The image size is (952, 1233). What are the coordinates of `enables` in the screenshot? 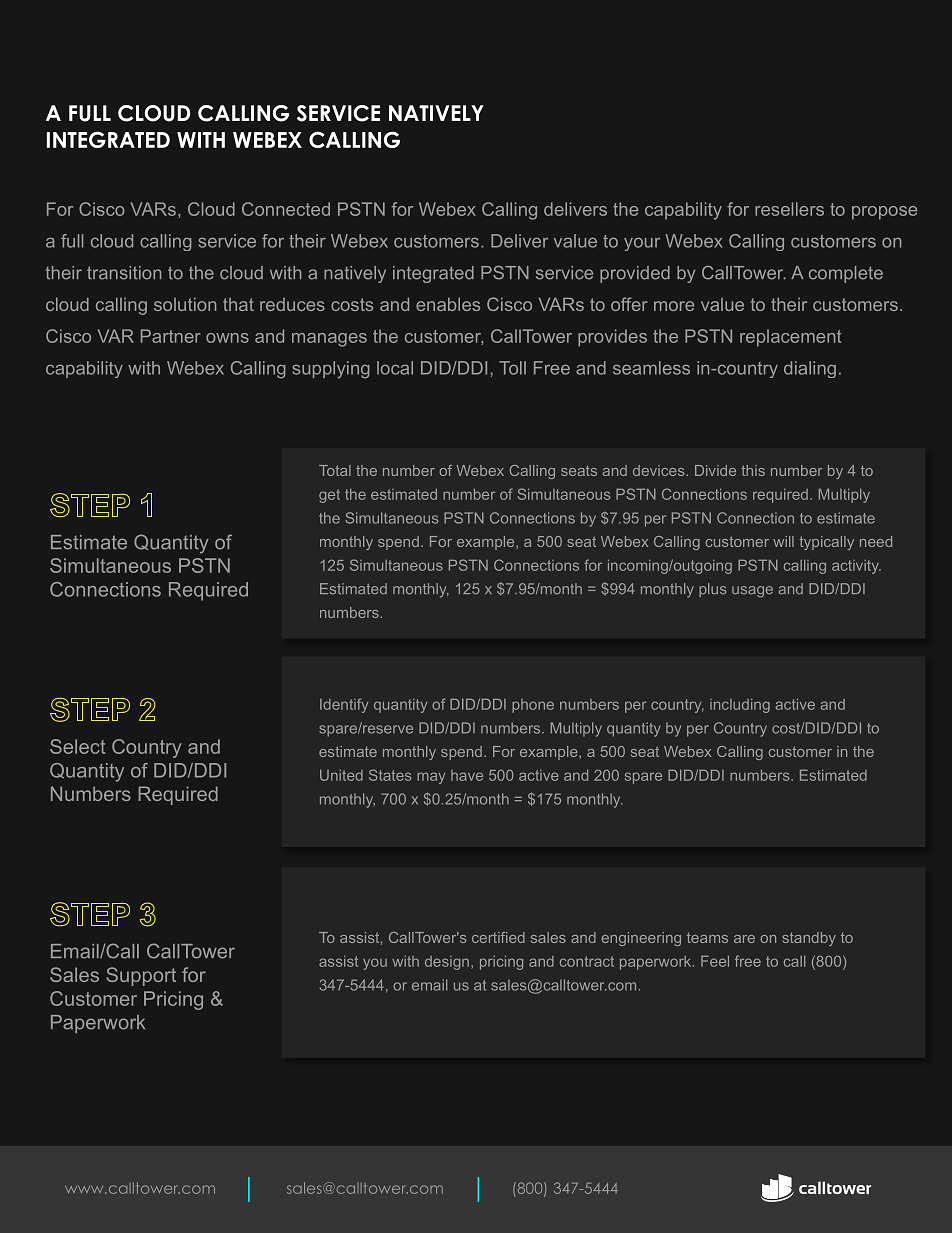 It's located at (448, 304).
